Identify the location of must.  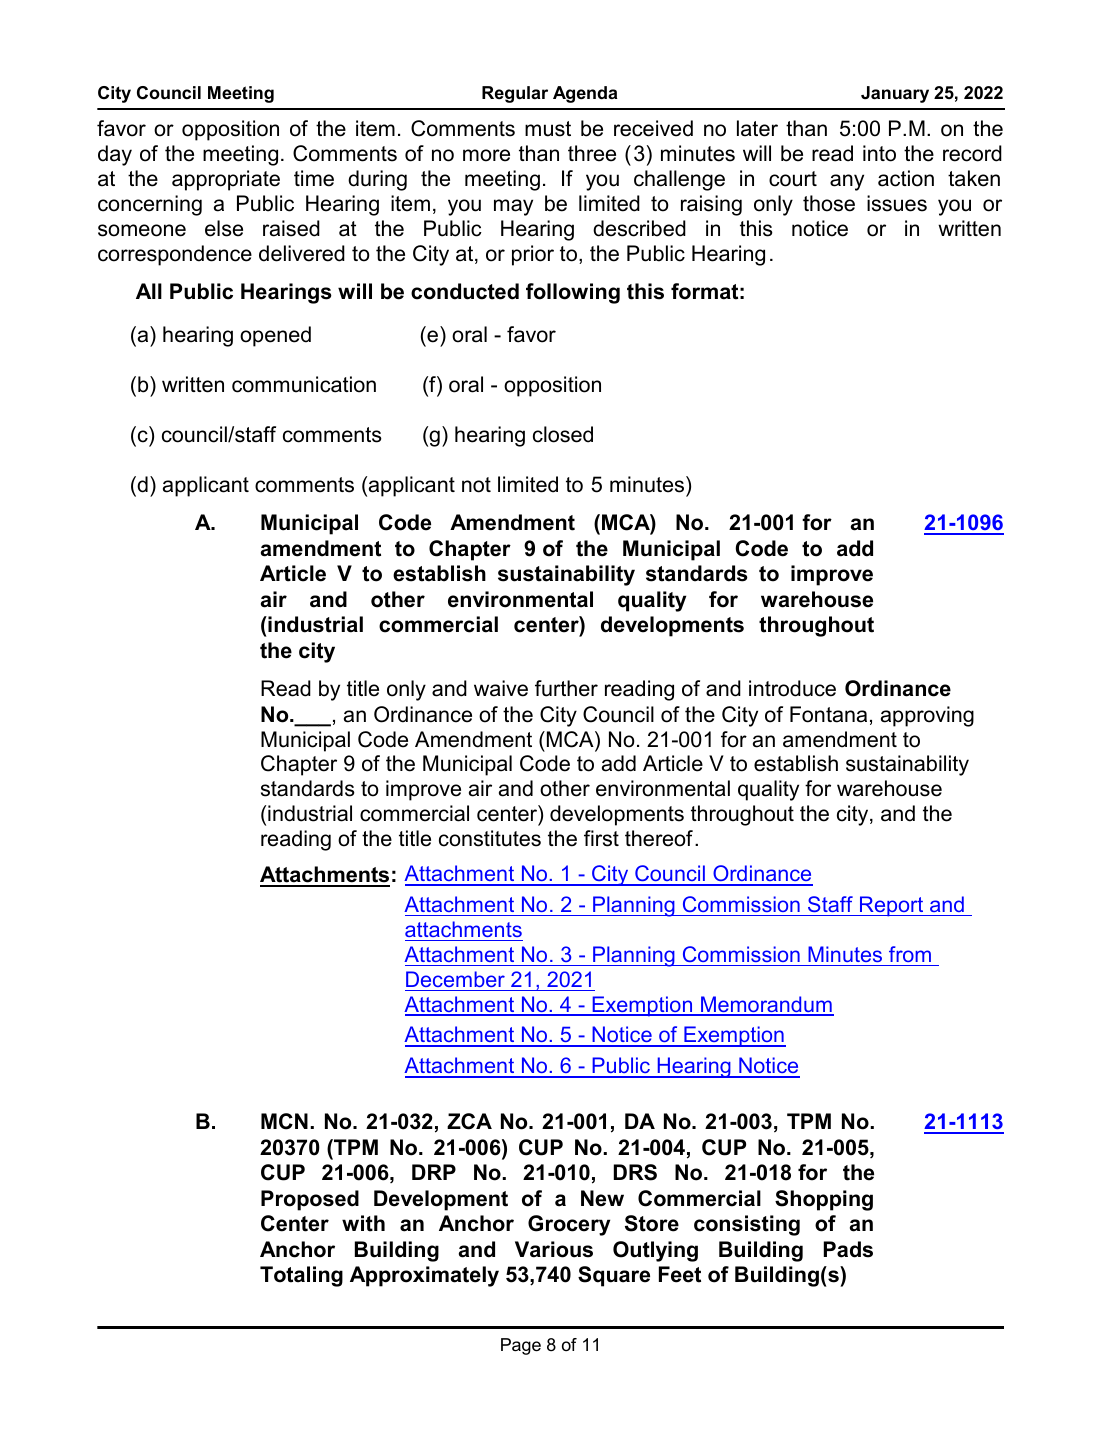
(548, 129).
